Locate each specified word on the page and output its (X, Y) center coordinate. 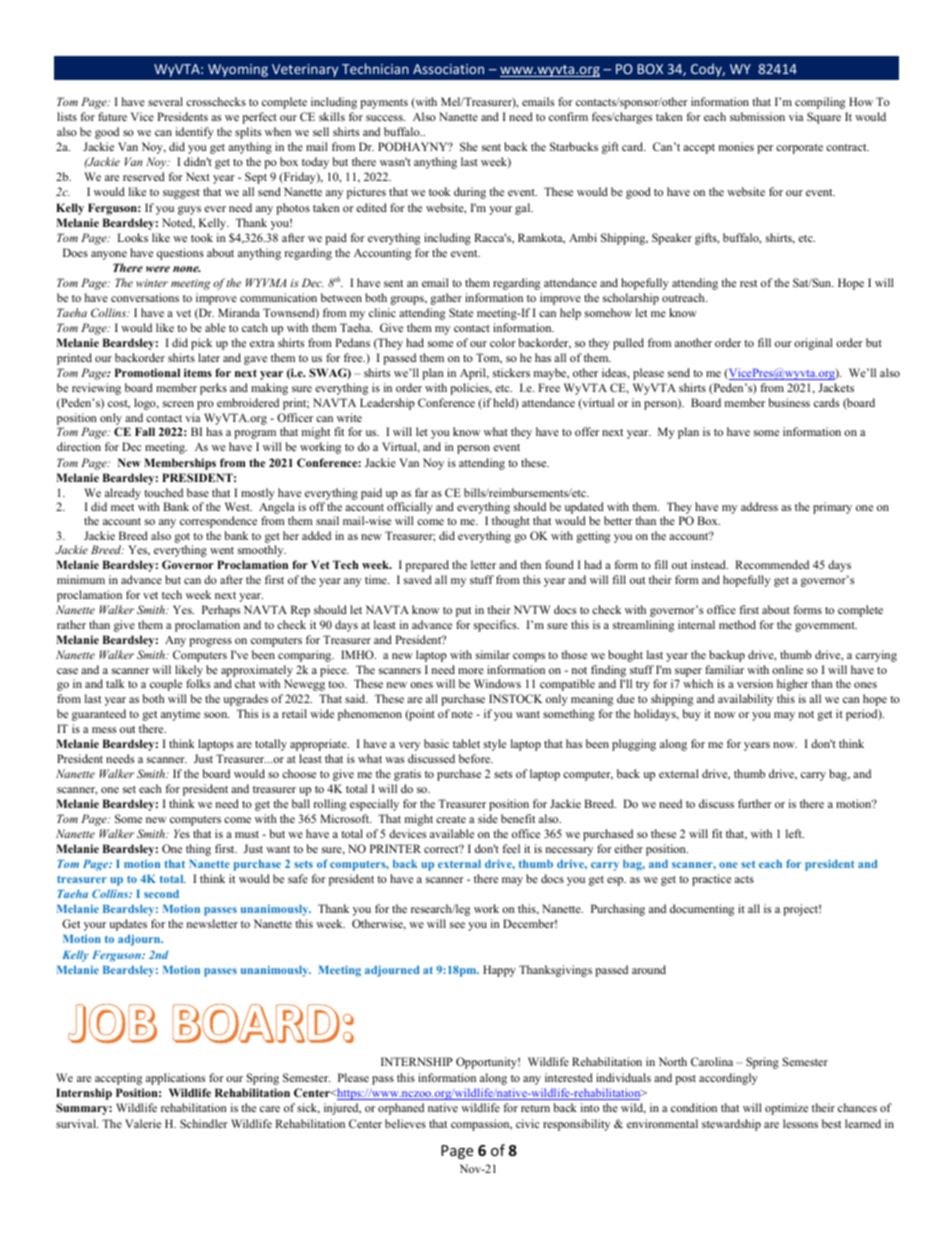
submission (757, 116)
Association (448, 69)
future (112, 116)
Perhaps (221, 611)
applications (175, 1079)
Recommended (772, 564)
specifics (496, 626)
